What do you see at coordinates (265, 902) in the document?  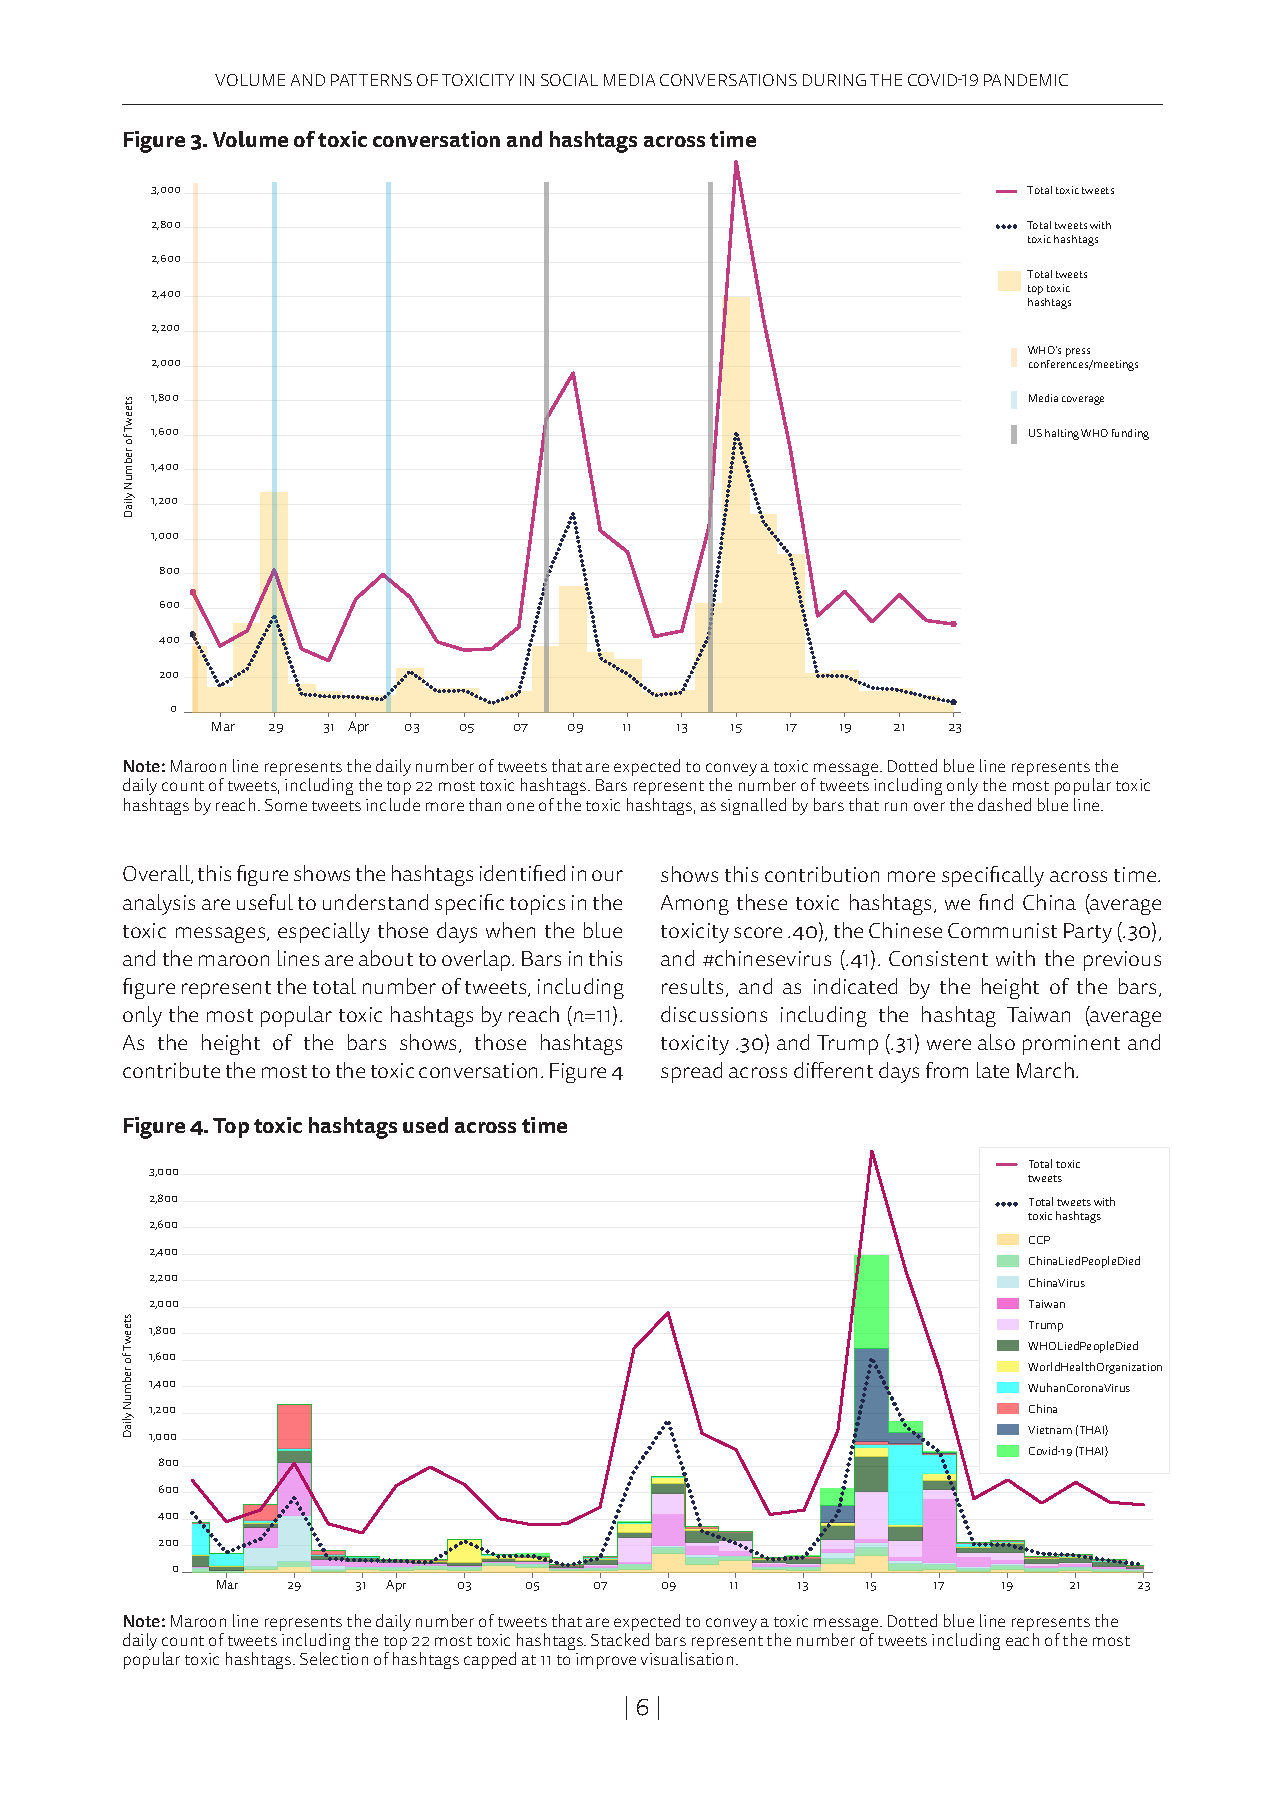 I see `useful` at bounding box center [265, 902].
